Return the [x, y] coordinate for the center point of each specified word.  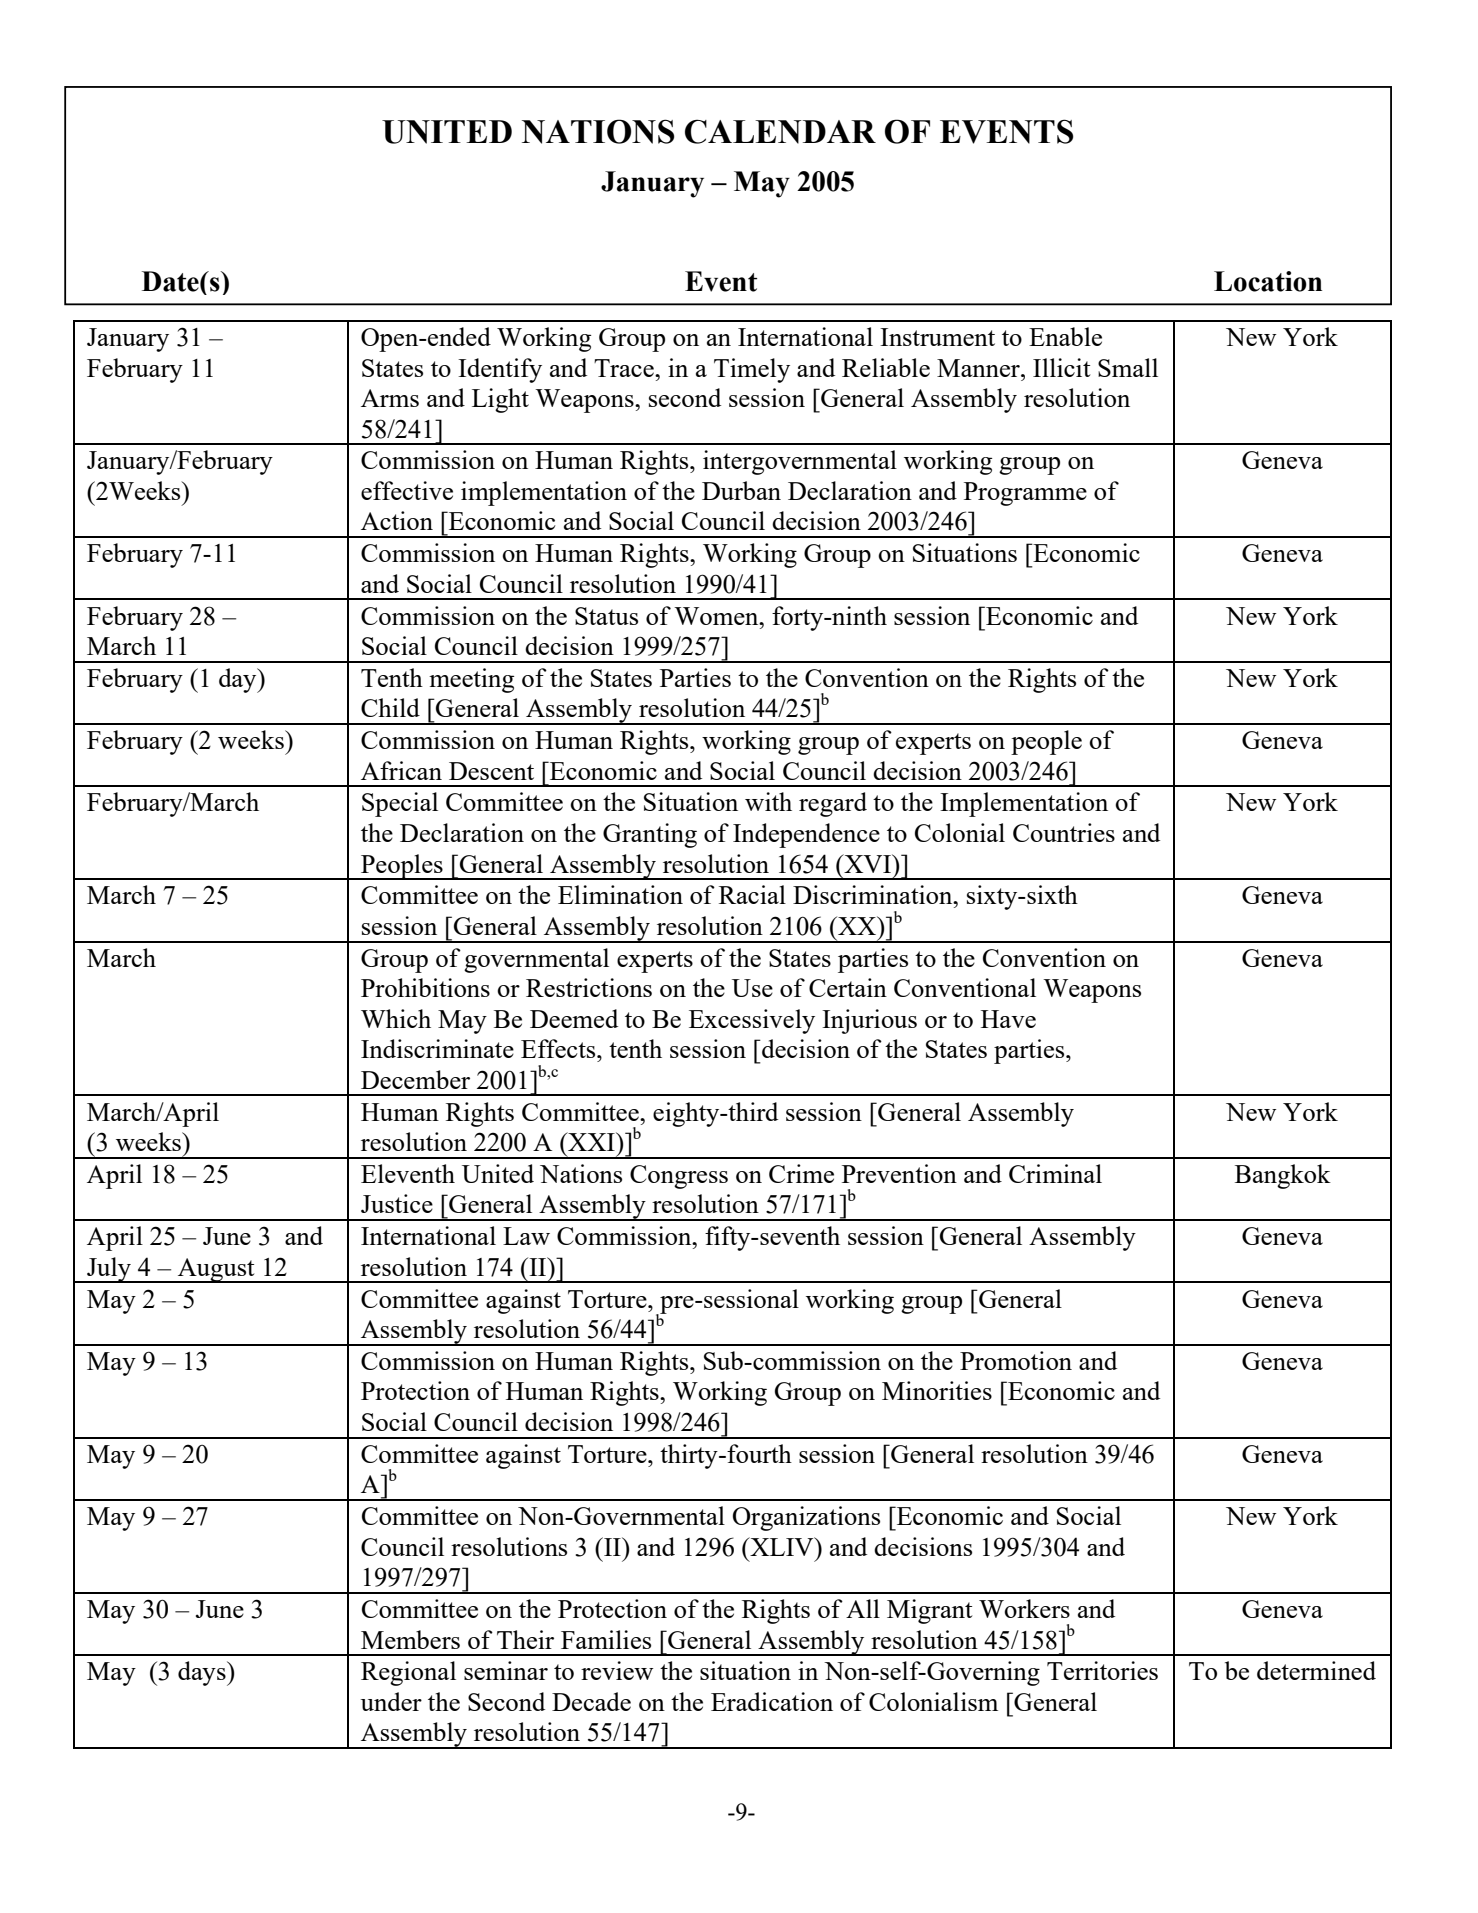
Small [1128, 367]
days [203, 1673]
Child [390, 707]
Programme [1025, 494]
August [216, 1270]
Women [717, 616]
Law [526, 1236]
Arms [390, 398]
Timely [752, 370]
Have [1008, 1019]
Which [396, 1018]
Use [752, 988]
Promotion [1016, 1360]
